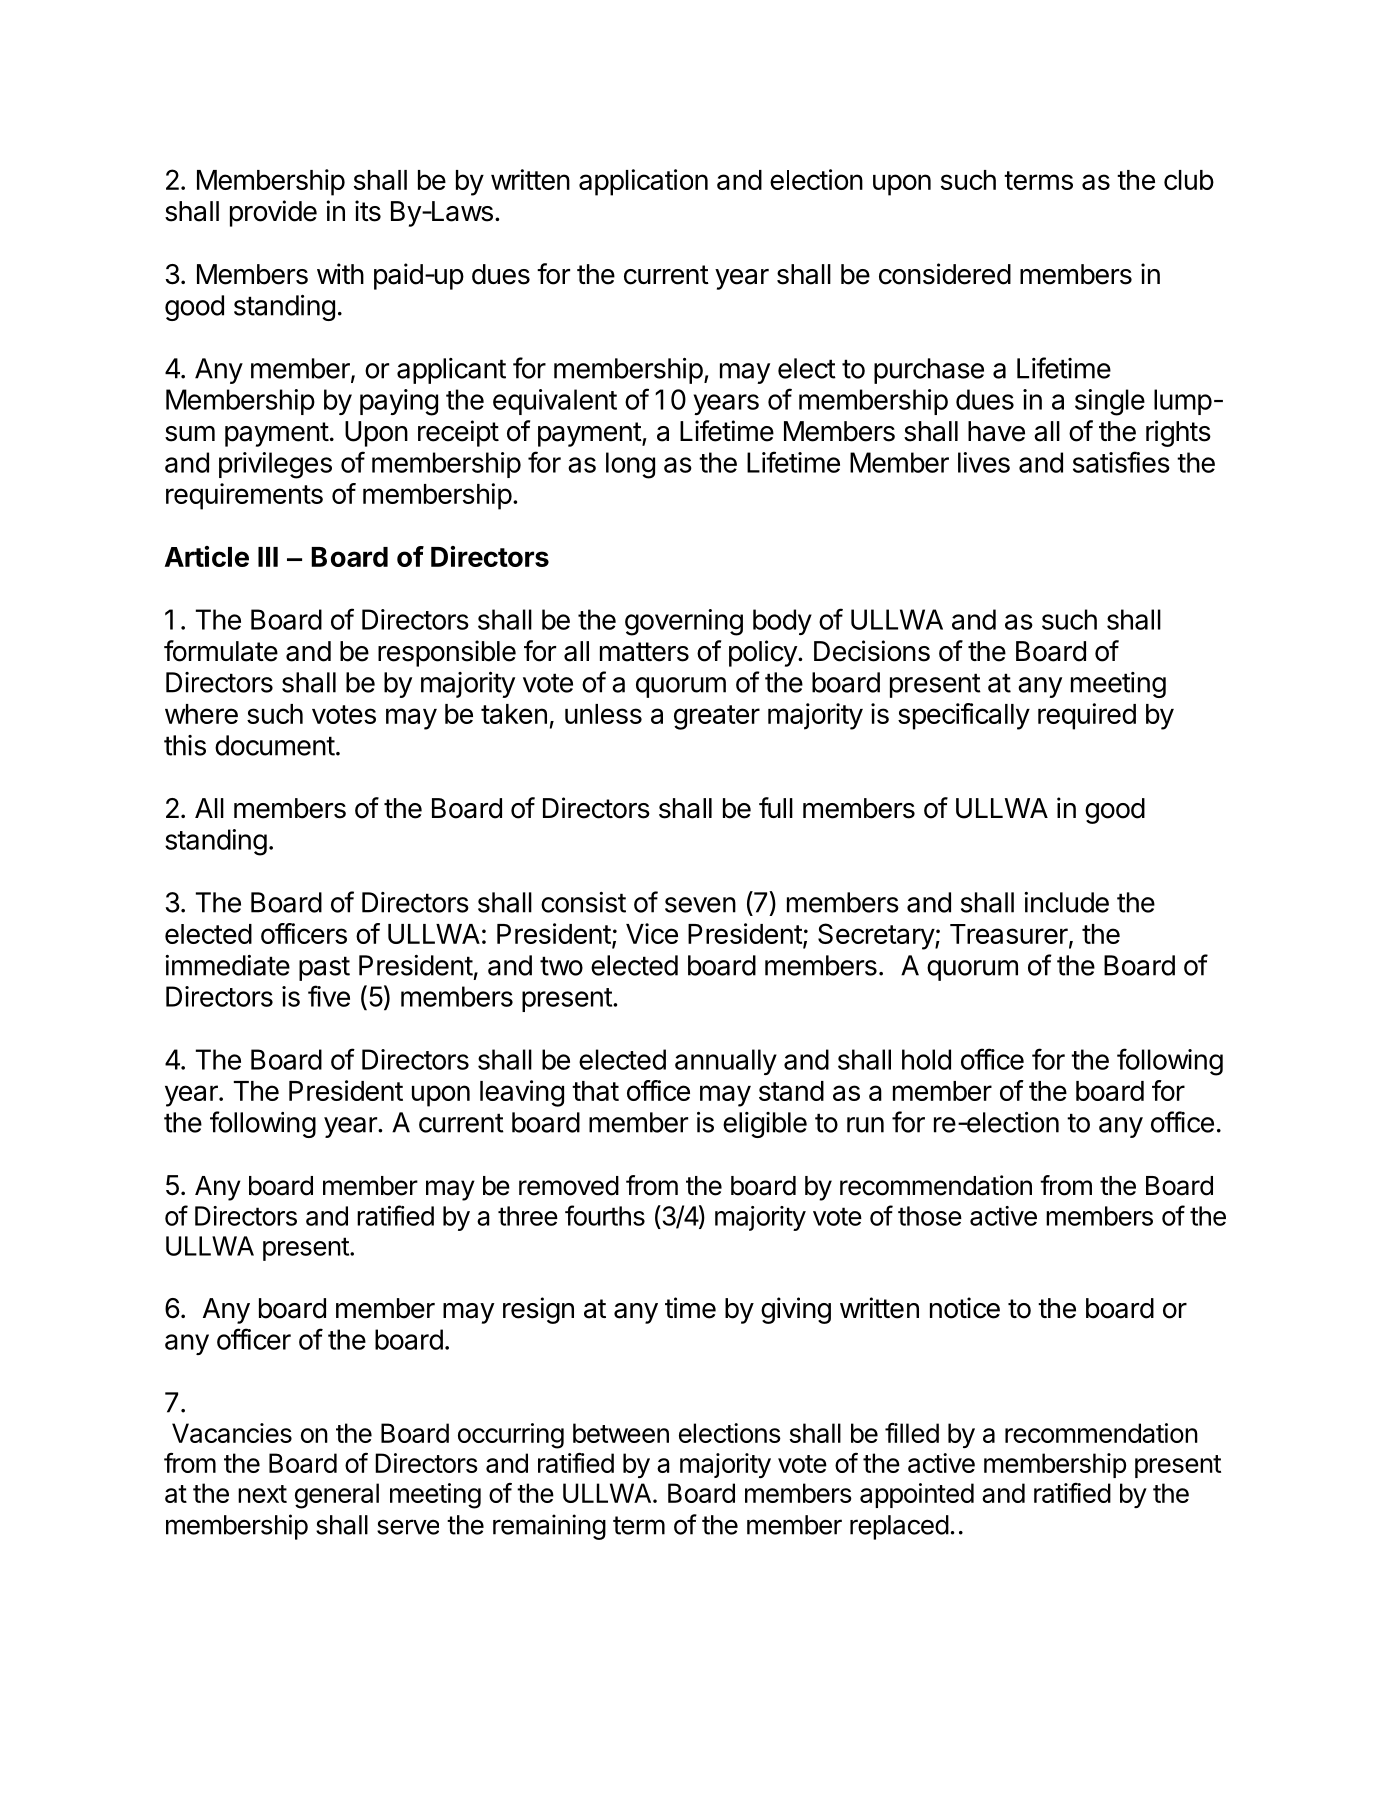 Image resolution: width=1393 pixels, height=1803 pixels. I want to click on club, so click(1189, 180).
